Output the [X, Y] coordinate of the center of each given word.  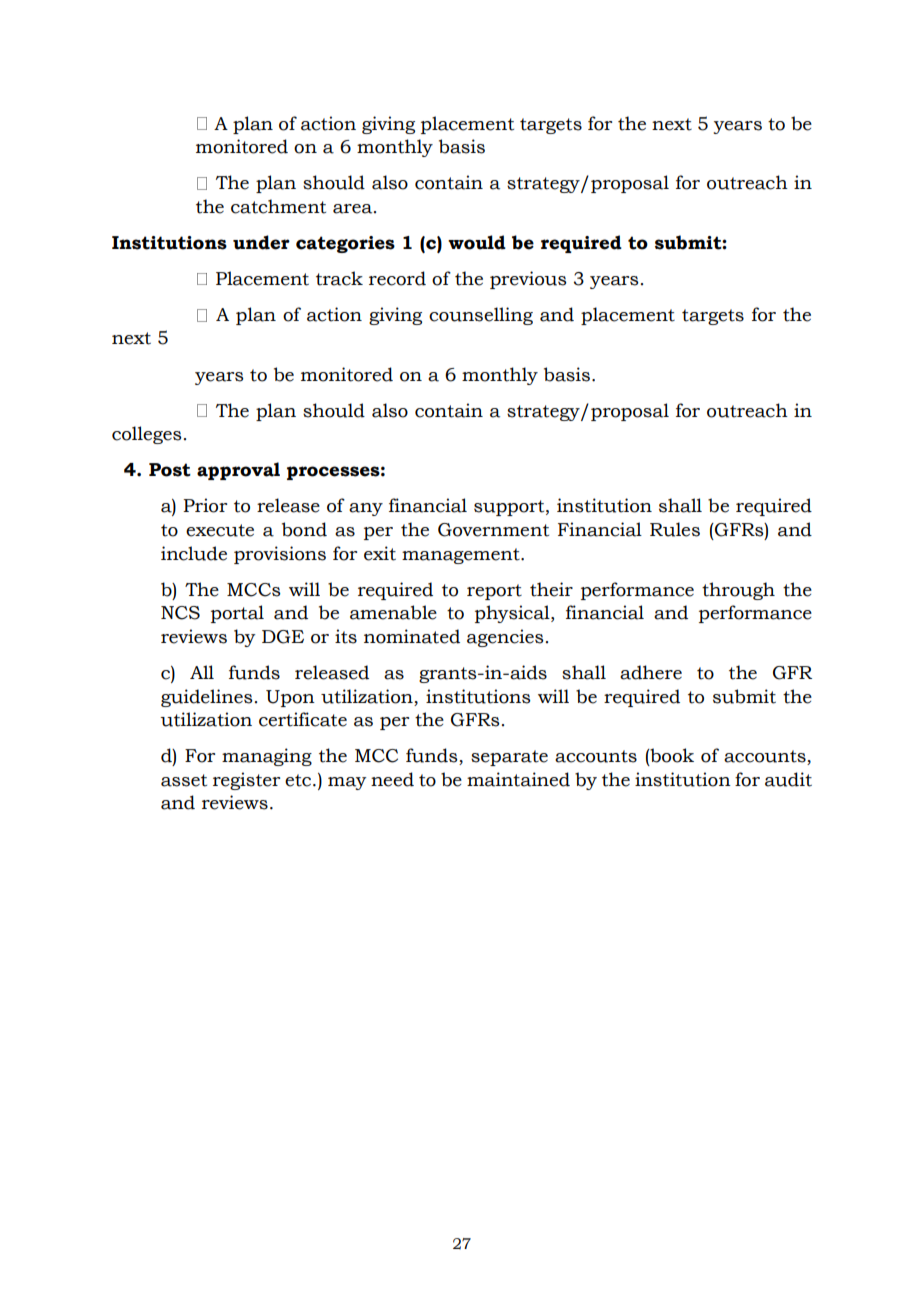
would [477, 242]
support [510, 508]
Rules [675, 529]
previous [528, 280]
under [261, 242]
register [246, 781]
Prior [205, 505]
